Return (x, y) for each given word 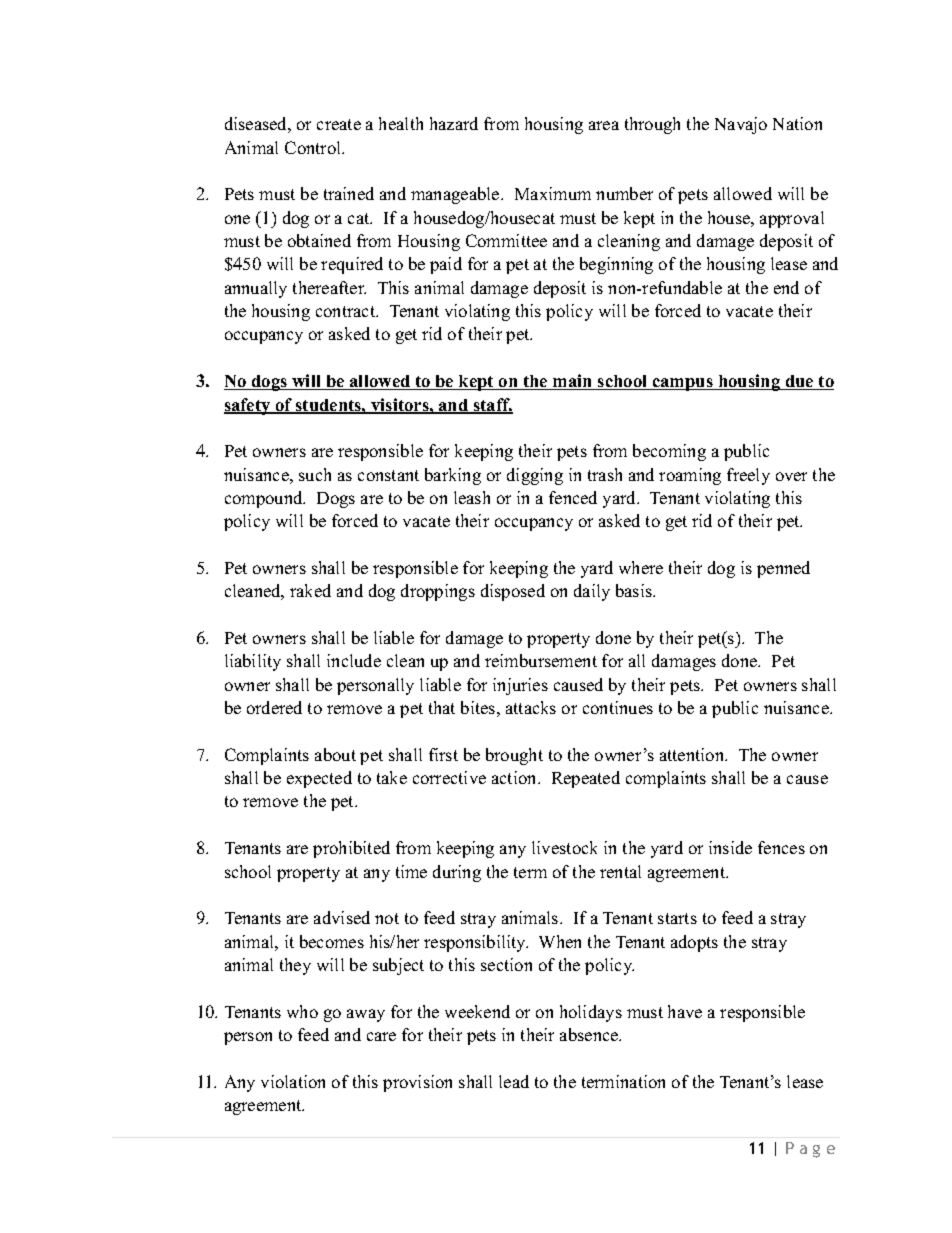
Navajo (741, 125)
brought (514, 756)
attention (693, 754)
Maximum (553, 193)
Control (314, 147)
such (315, 474)
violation (293, 1081)
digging (535, 476)
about (335, 754)
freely (748, 476)
